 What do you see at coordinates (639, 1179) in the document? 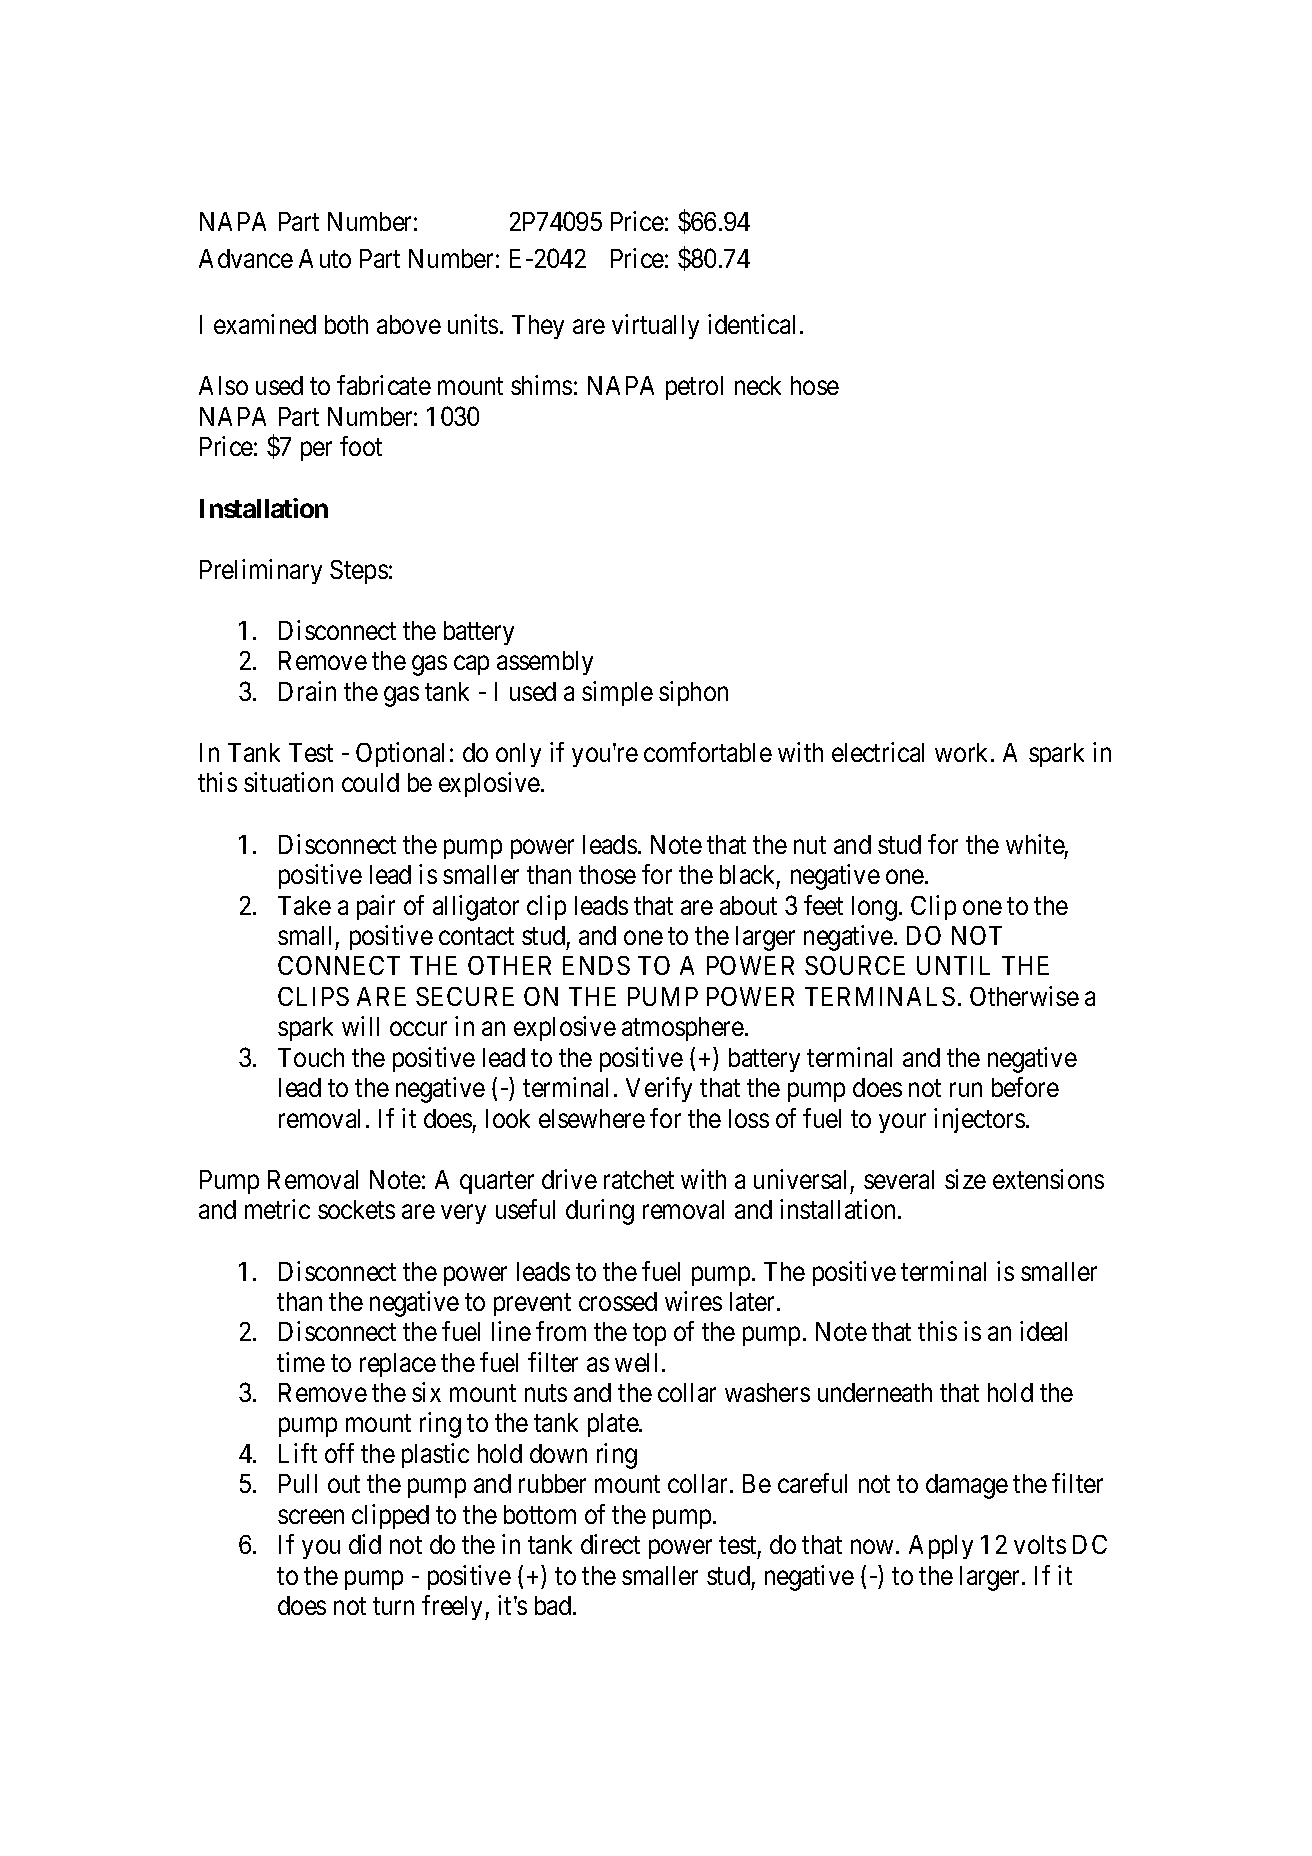
I see `ratchet` at bounding box center [639, 1179].
